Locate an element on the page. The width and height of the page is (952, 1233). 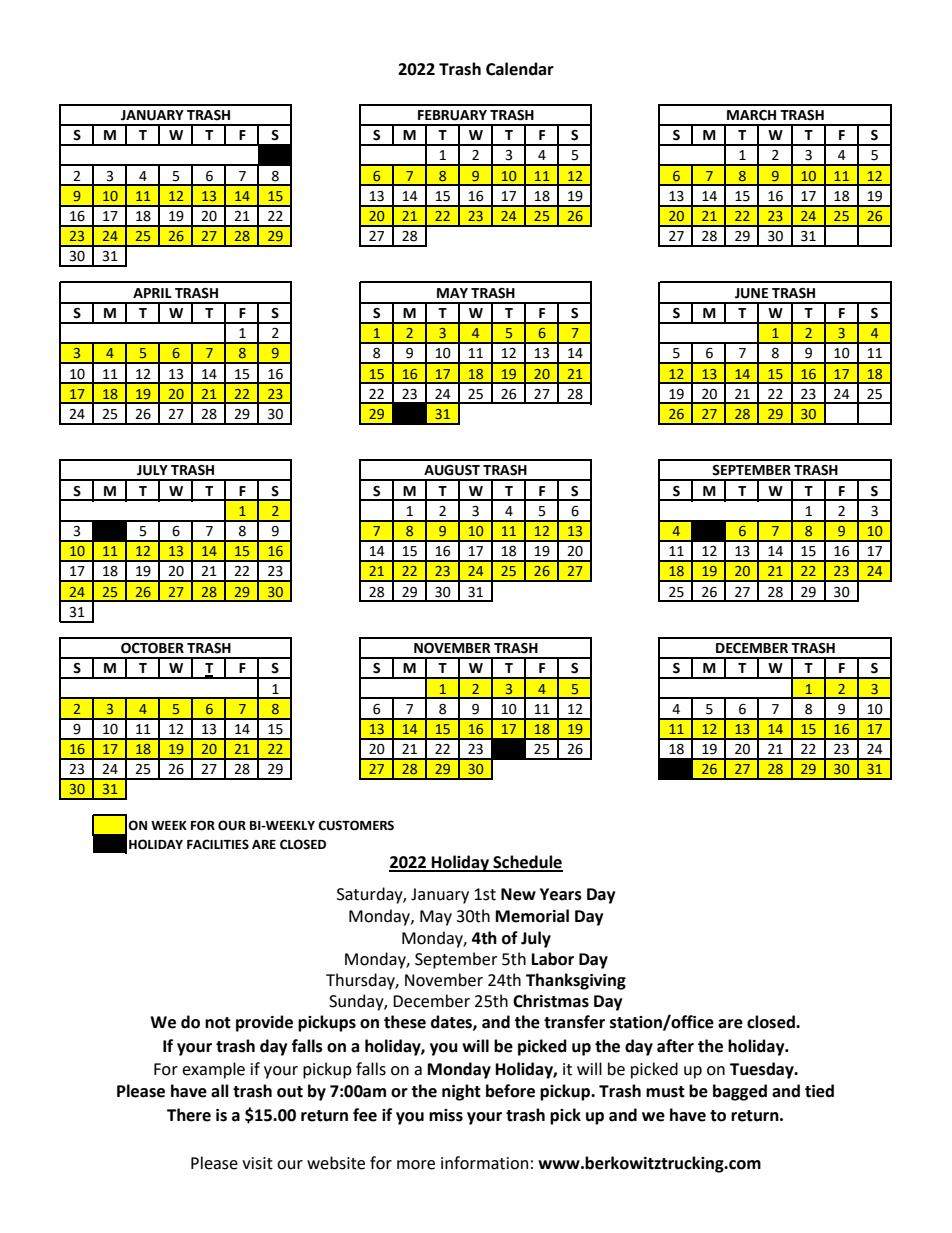
information is located at coordinates (484, 1163).
